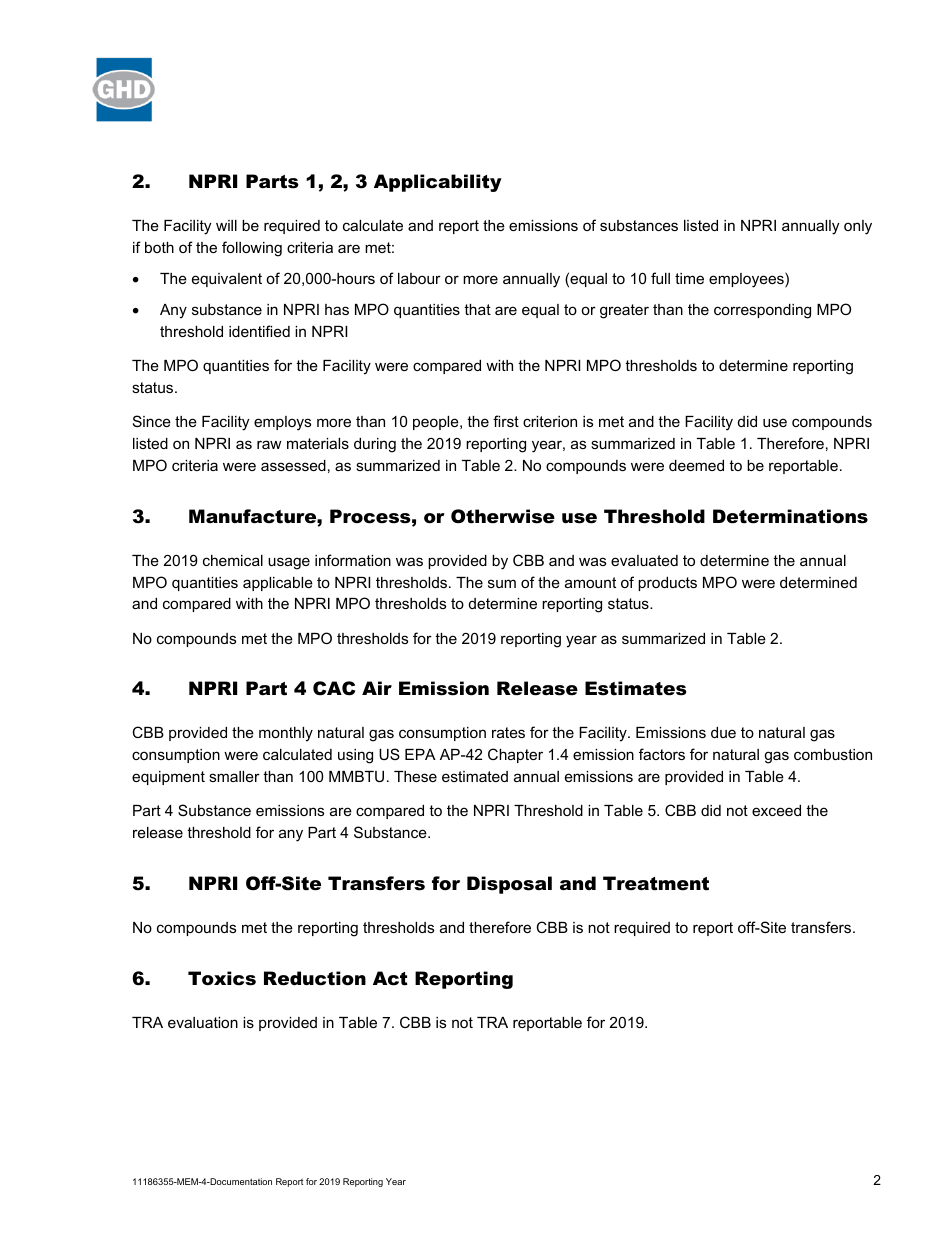  Describe the element at coordinates (278, 584) in the screenshot. I see `applicable` at that location.
